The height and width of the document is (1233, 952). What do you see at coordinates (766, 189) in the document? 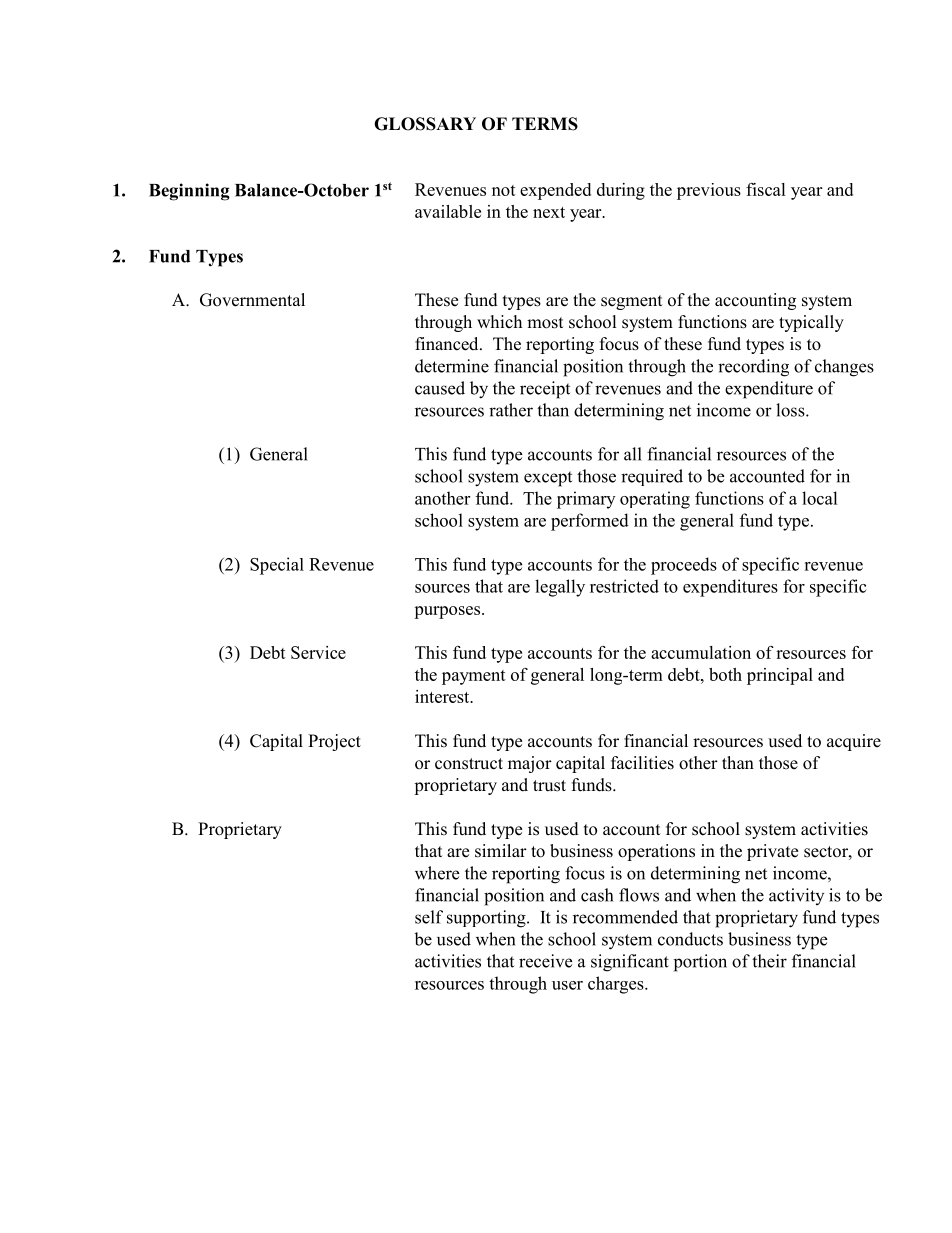
I see `fiscal` at bounding box center [766, 189].
